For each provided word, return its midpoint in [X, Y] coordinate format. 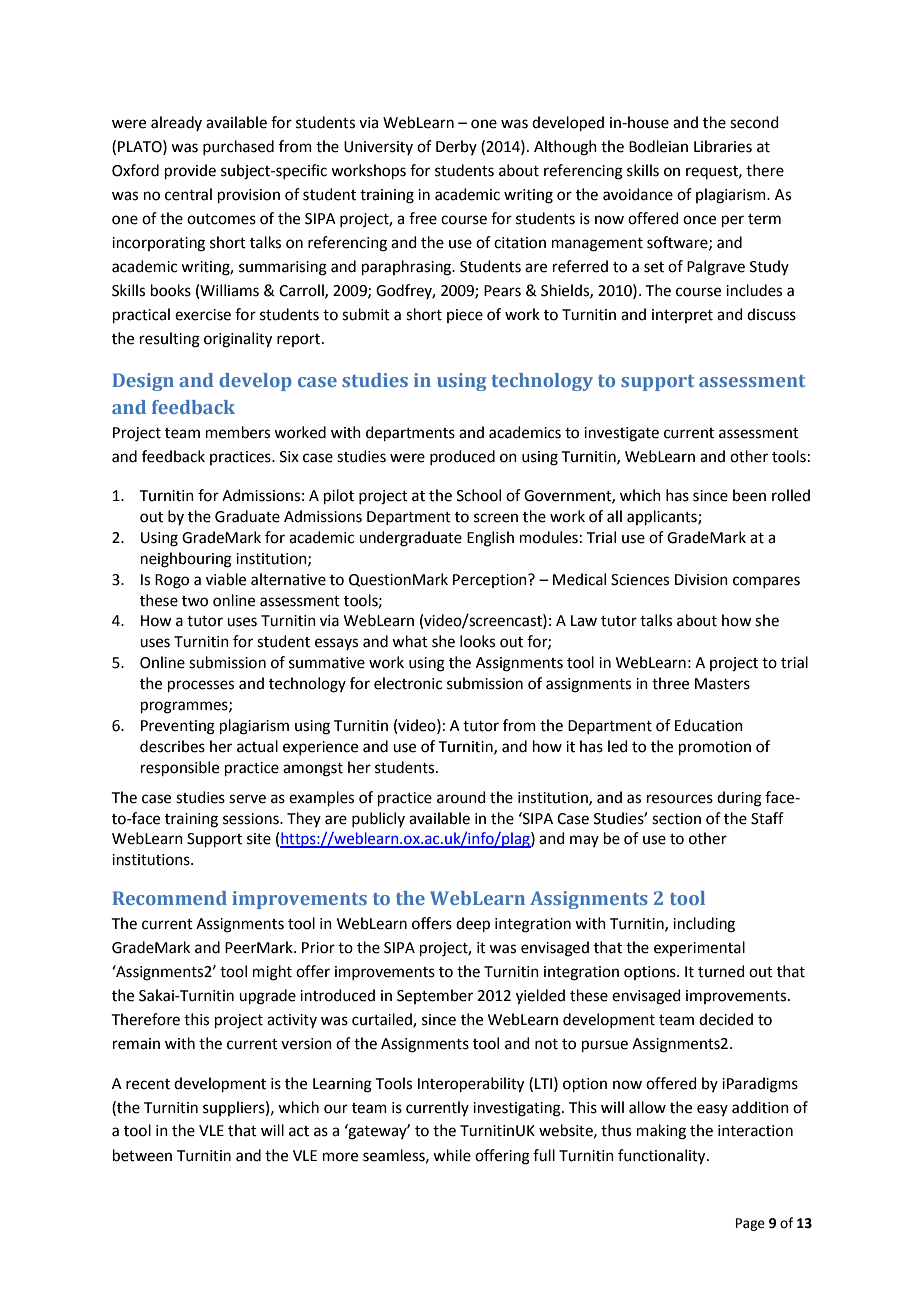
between [142, 1155]
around [461, 797]
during [739, 799]
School [479, 495]
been [749, 495]
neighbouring [186, 560]
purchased [238, 147]
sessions [252, 819]
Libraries [723, 146]
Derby [456, 147]
